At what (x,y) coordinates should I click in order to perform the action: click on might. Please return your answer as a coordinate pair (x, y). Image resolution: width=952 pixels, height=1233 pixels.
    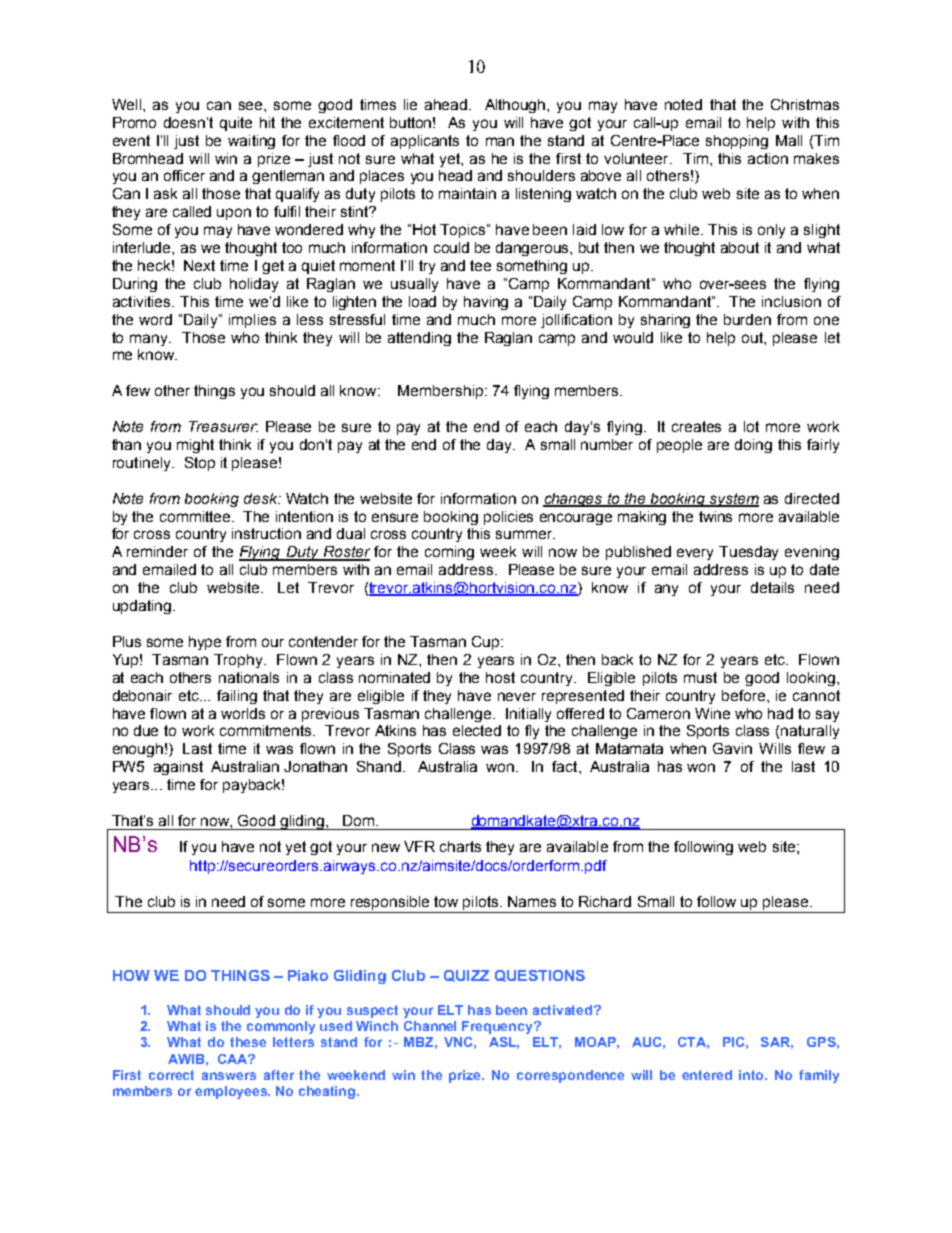
    Looking at the image, I should click on (195, 446).
